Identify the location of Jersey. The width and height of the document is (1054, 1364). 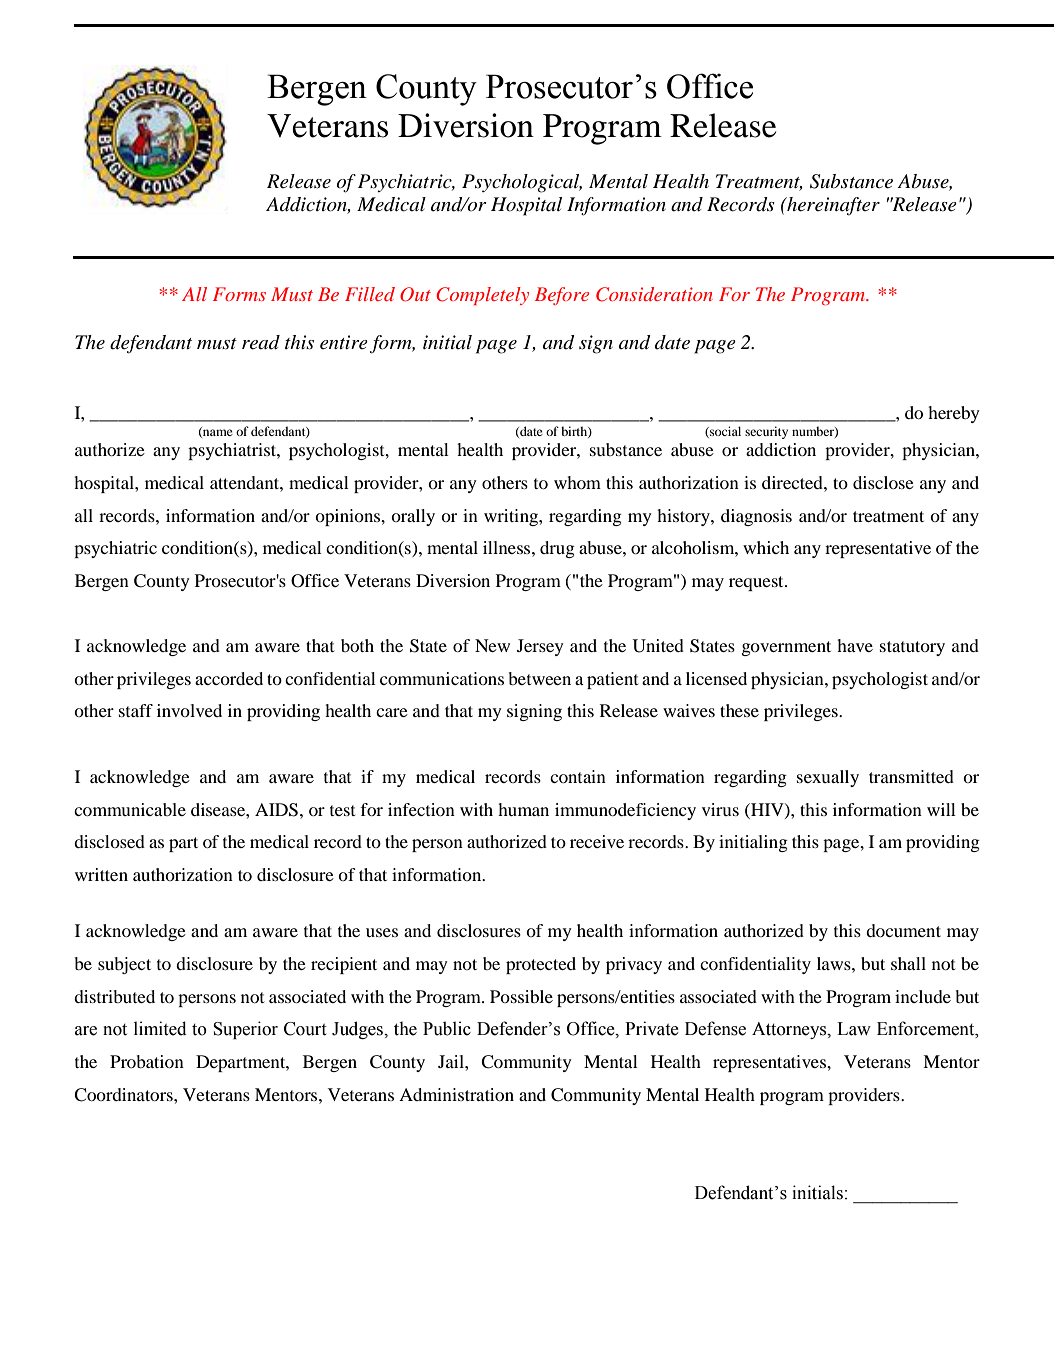
(540, 647).
